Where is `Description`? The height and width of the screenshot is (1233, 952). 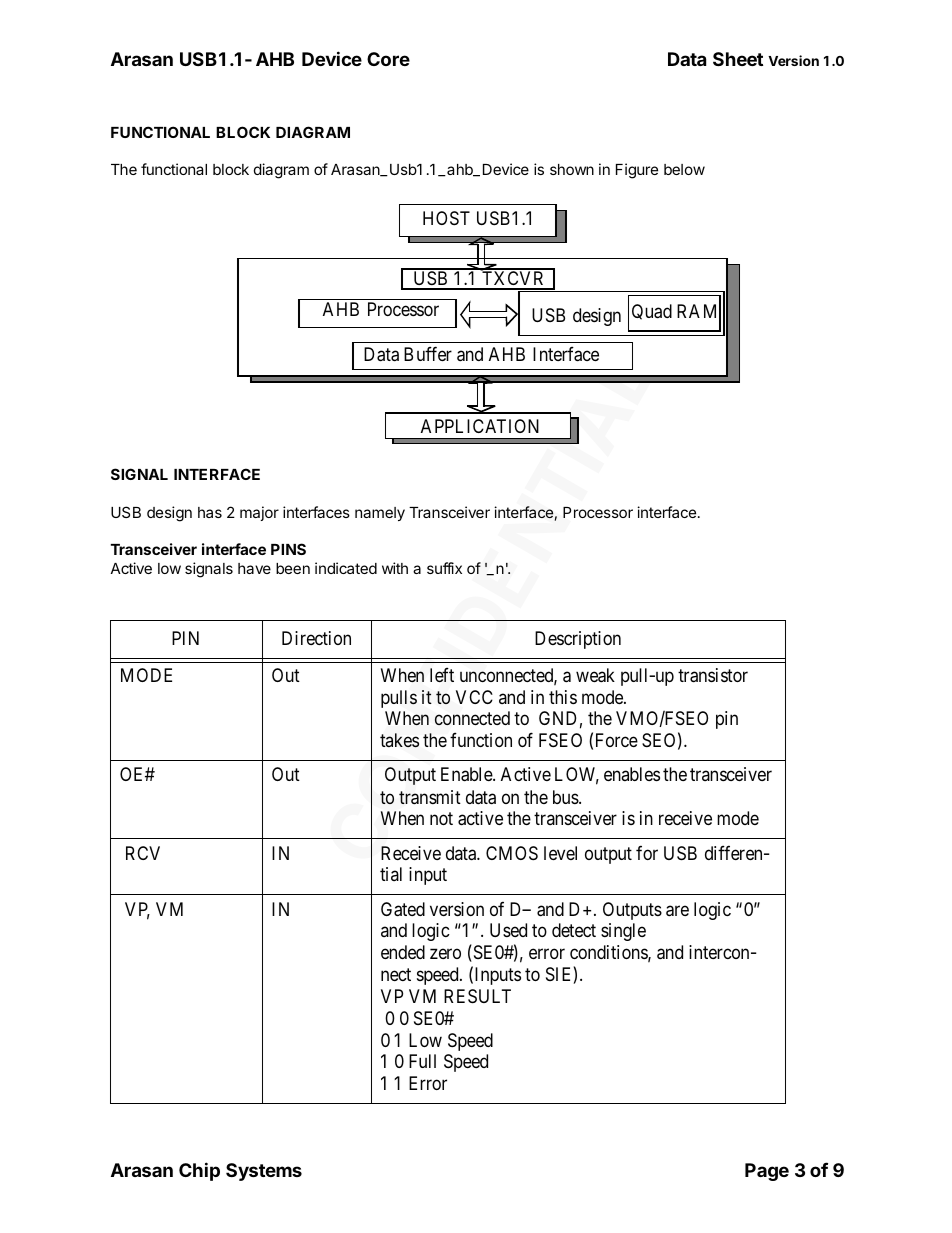 Description is located at coordinates (578, 640).
